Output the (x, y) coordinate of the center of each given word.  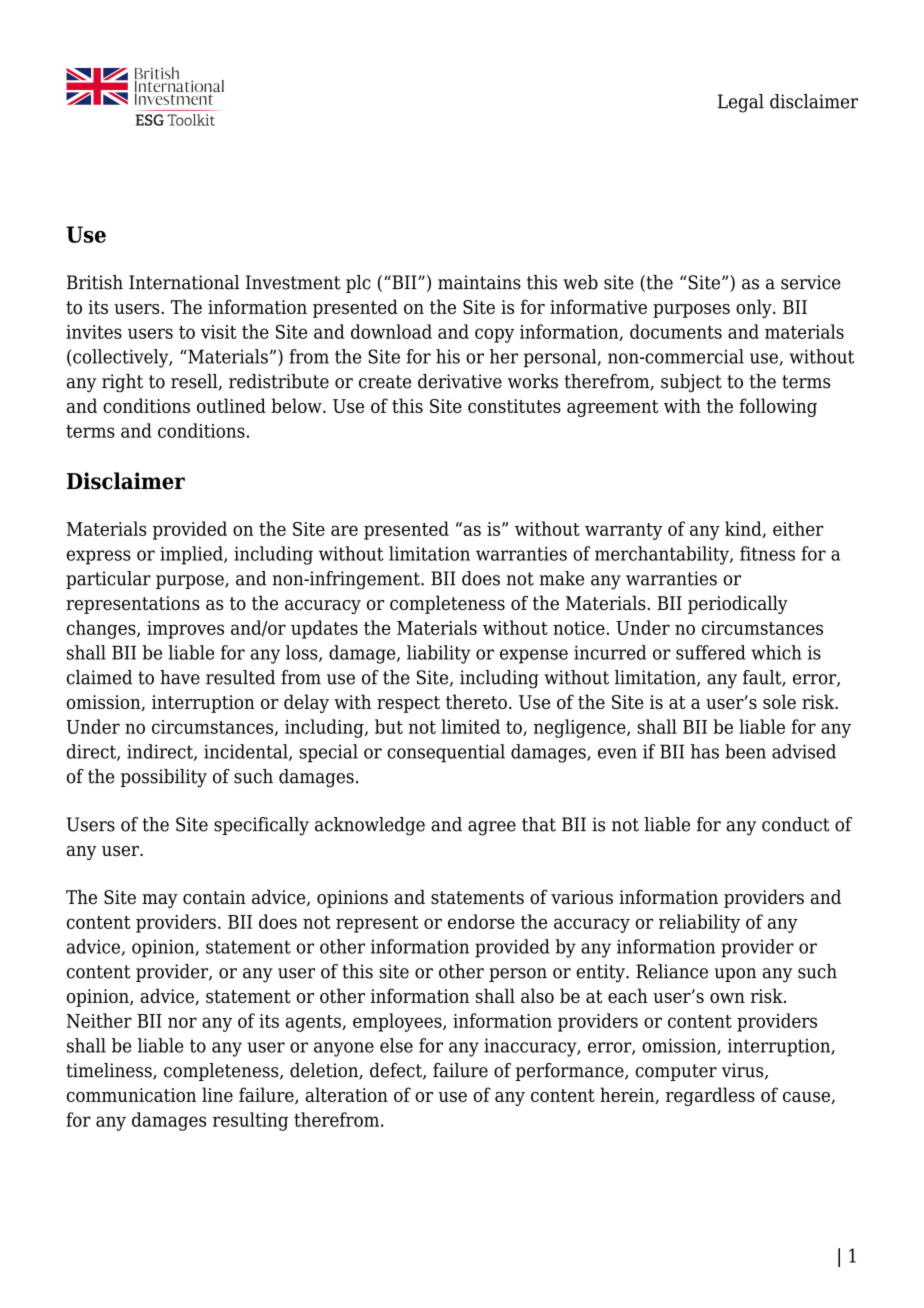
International (184, 282)
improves (185, 630)
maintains (479, 282)
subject (691, 383)
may (160, 901)
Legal (741, 103)
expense (534, 656)
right (122, 383)
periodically (738, 604)
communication (131, 1095)
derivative (460, 381)
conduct (796, 824)
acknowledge (370, 826)
